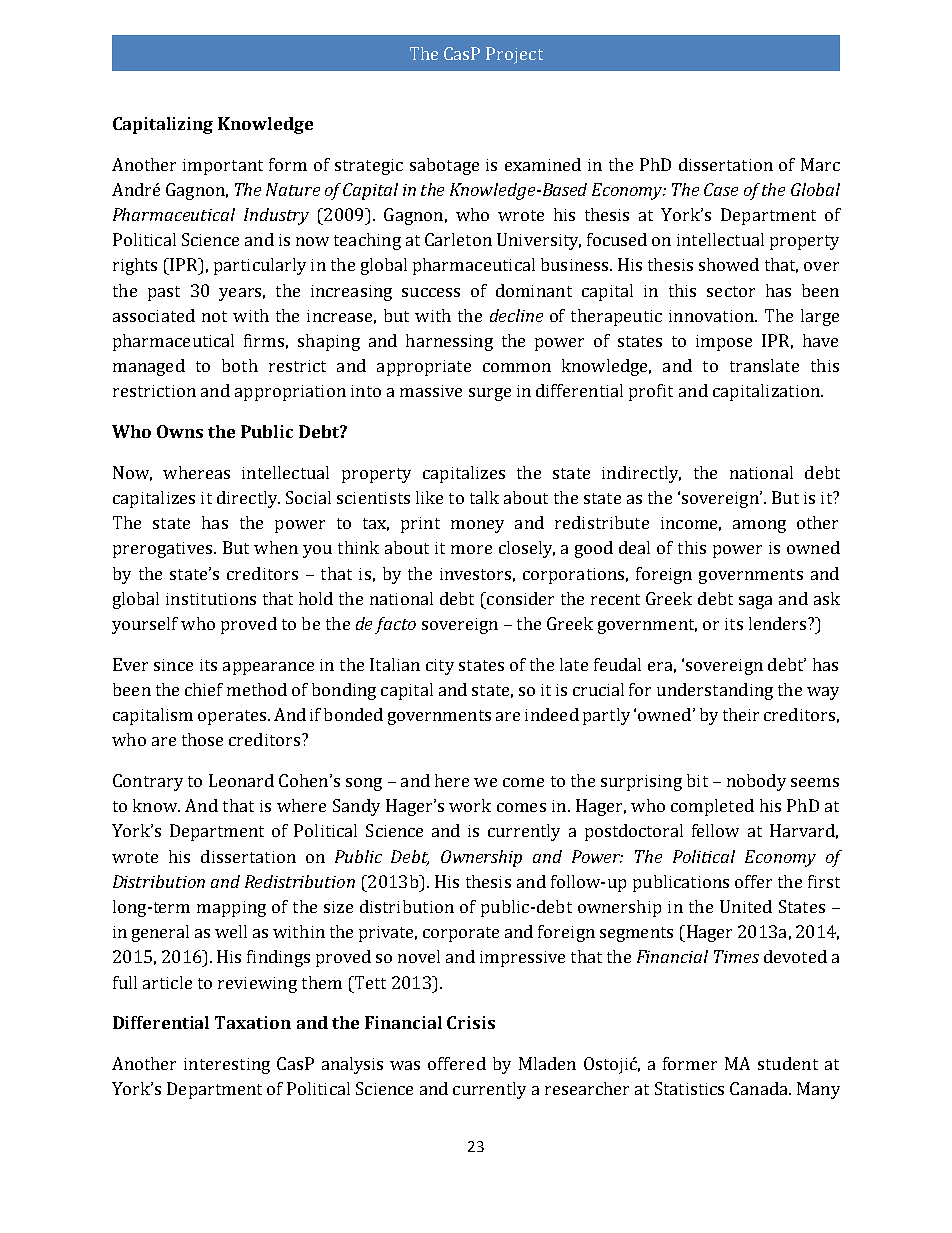 Image resolution: width=952 pixels, height=1233 pixels. Describe the element at coordinates (514, 55) in the document. I see `Project` at that location.
